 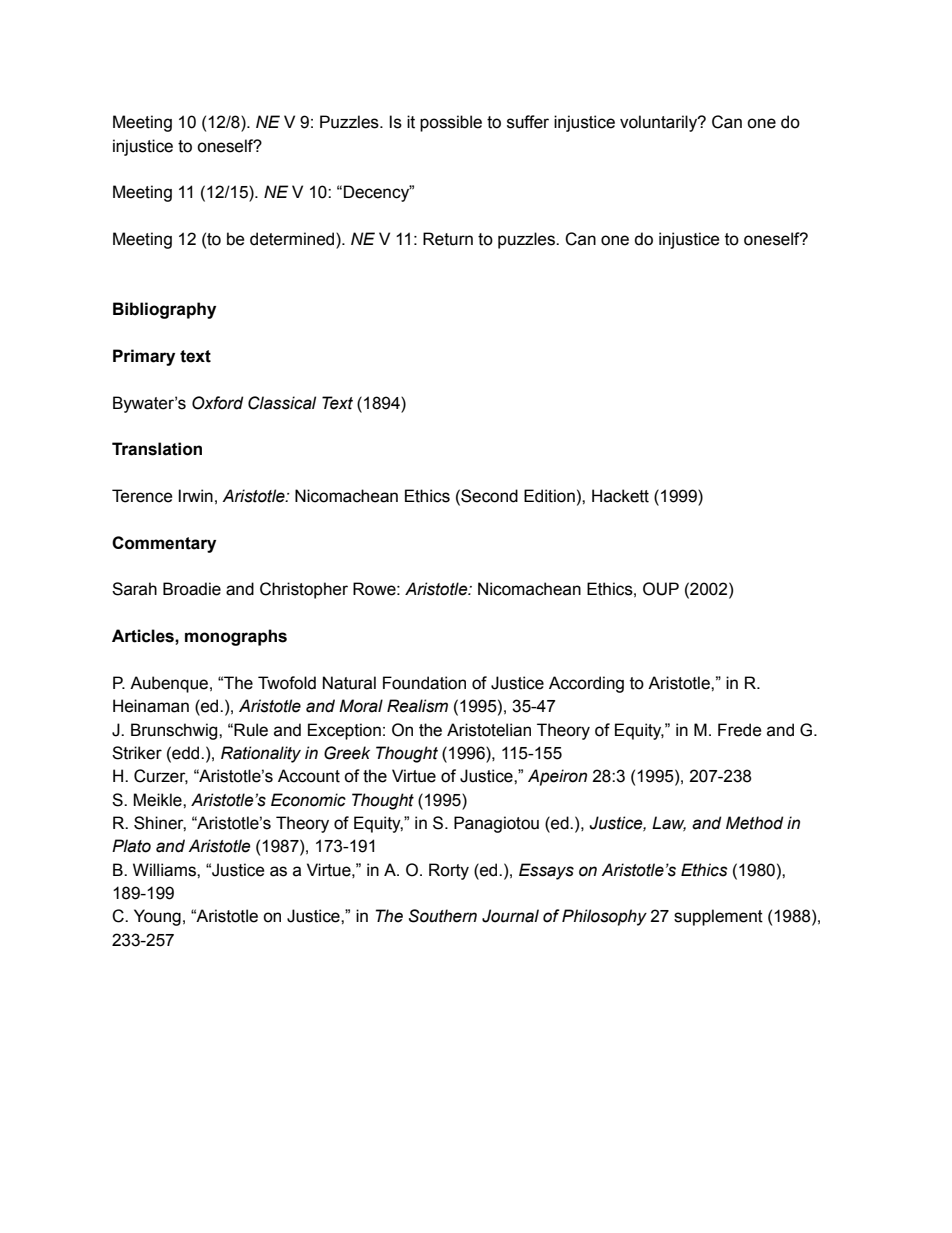 I want to click on Southern, so click(x=443, y=916).
